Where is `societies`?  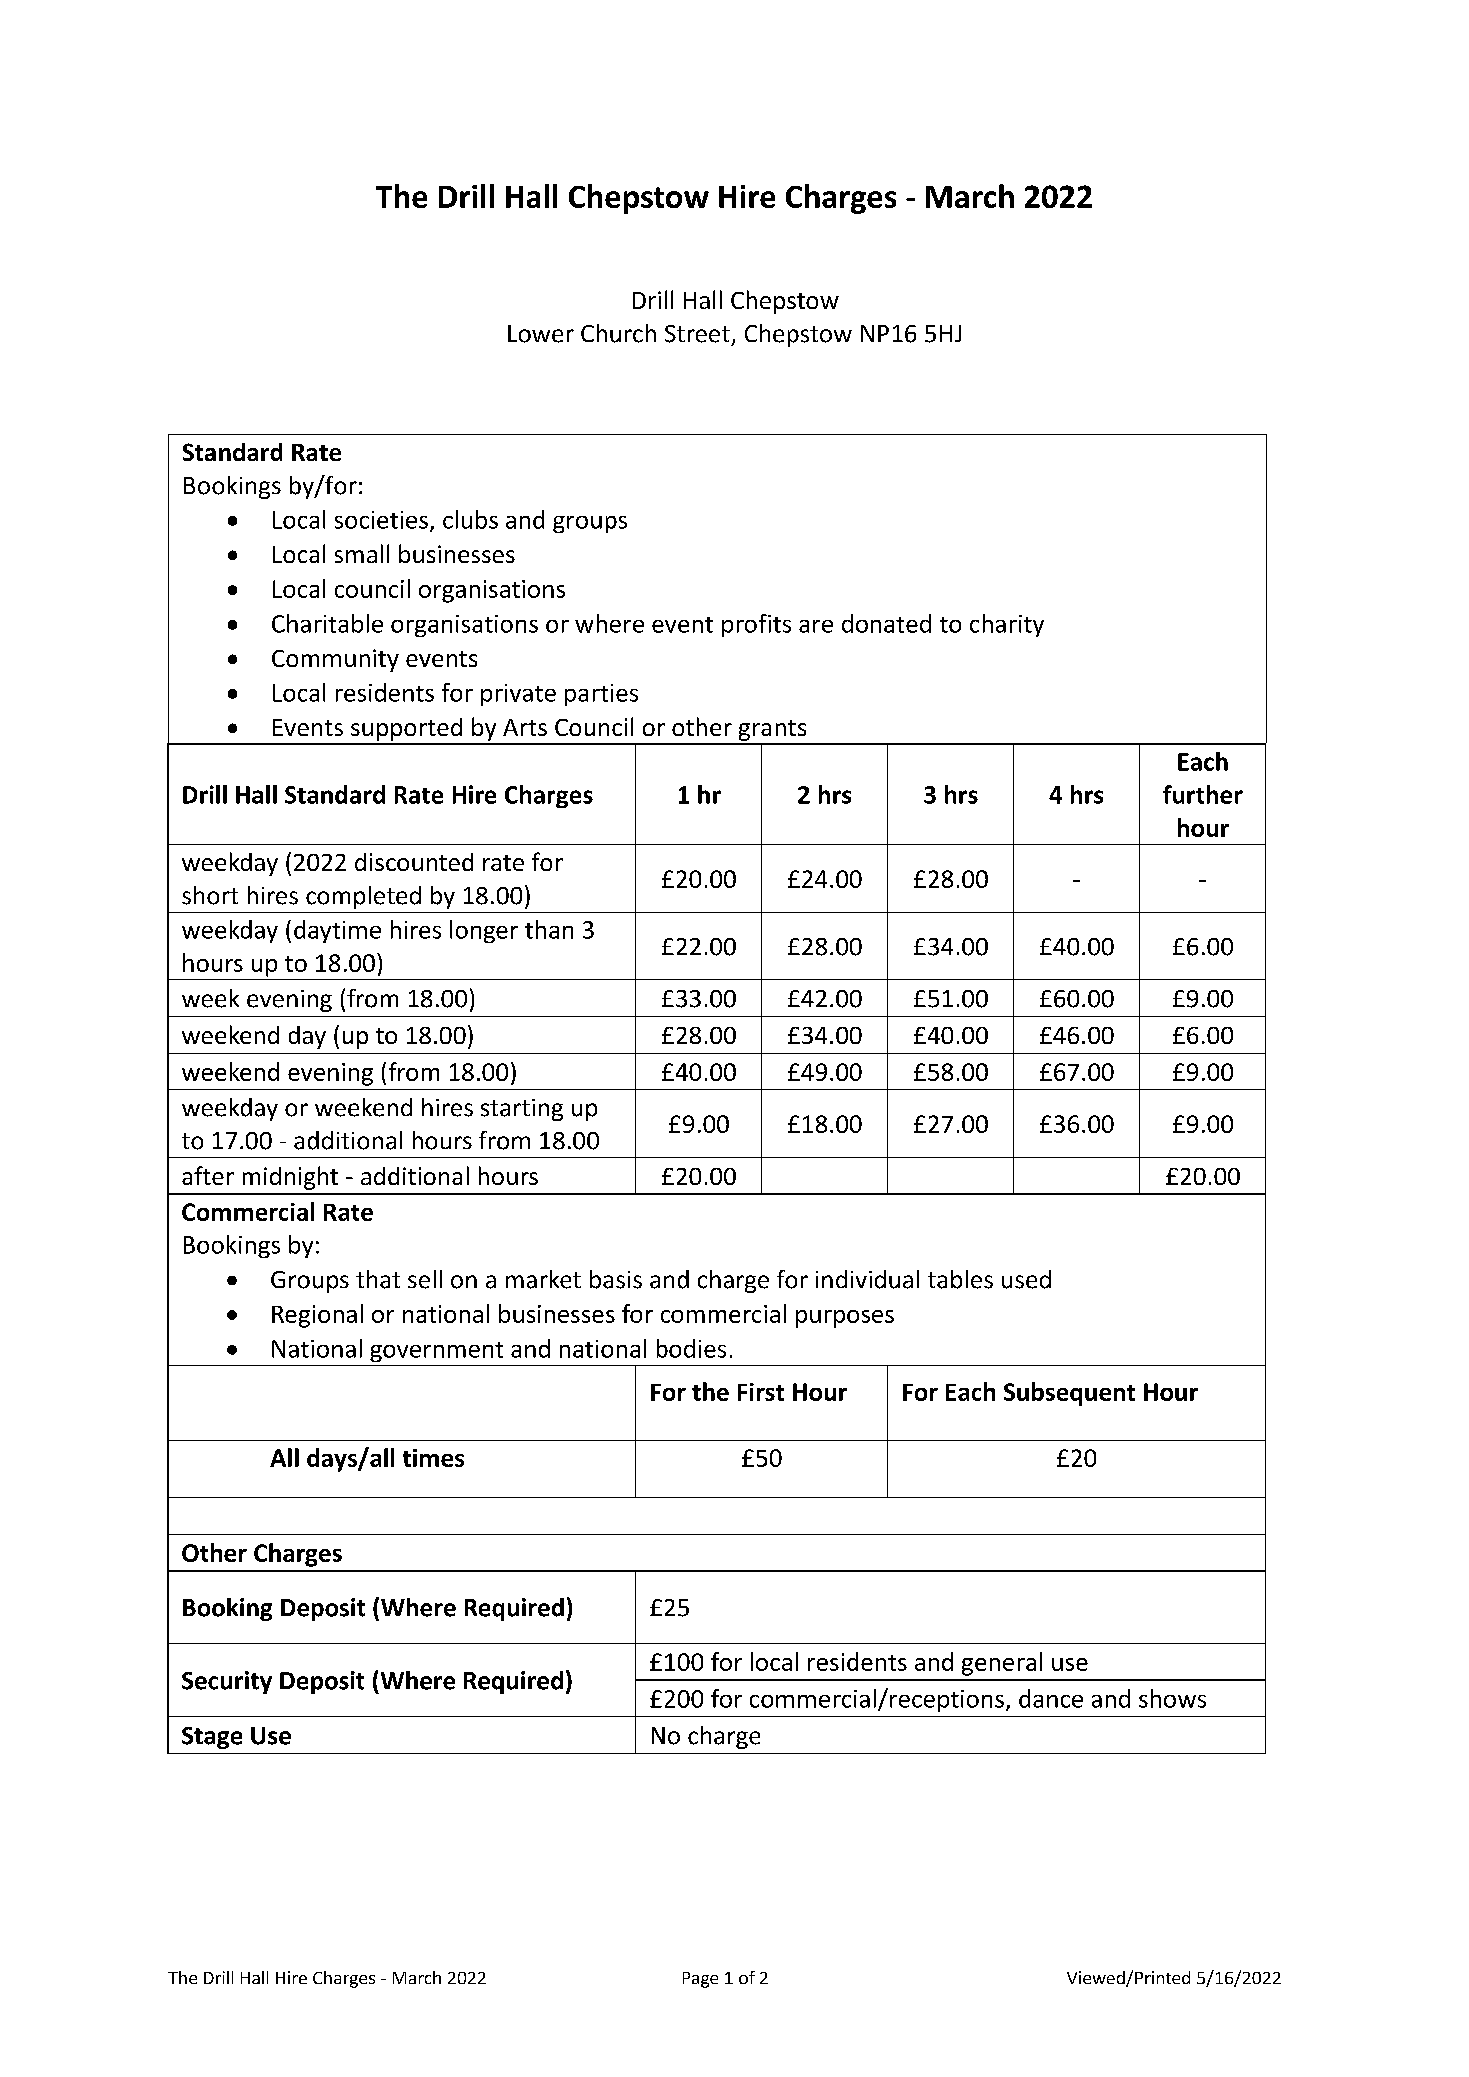 societies is located at coordinates (381, 520).
